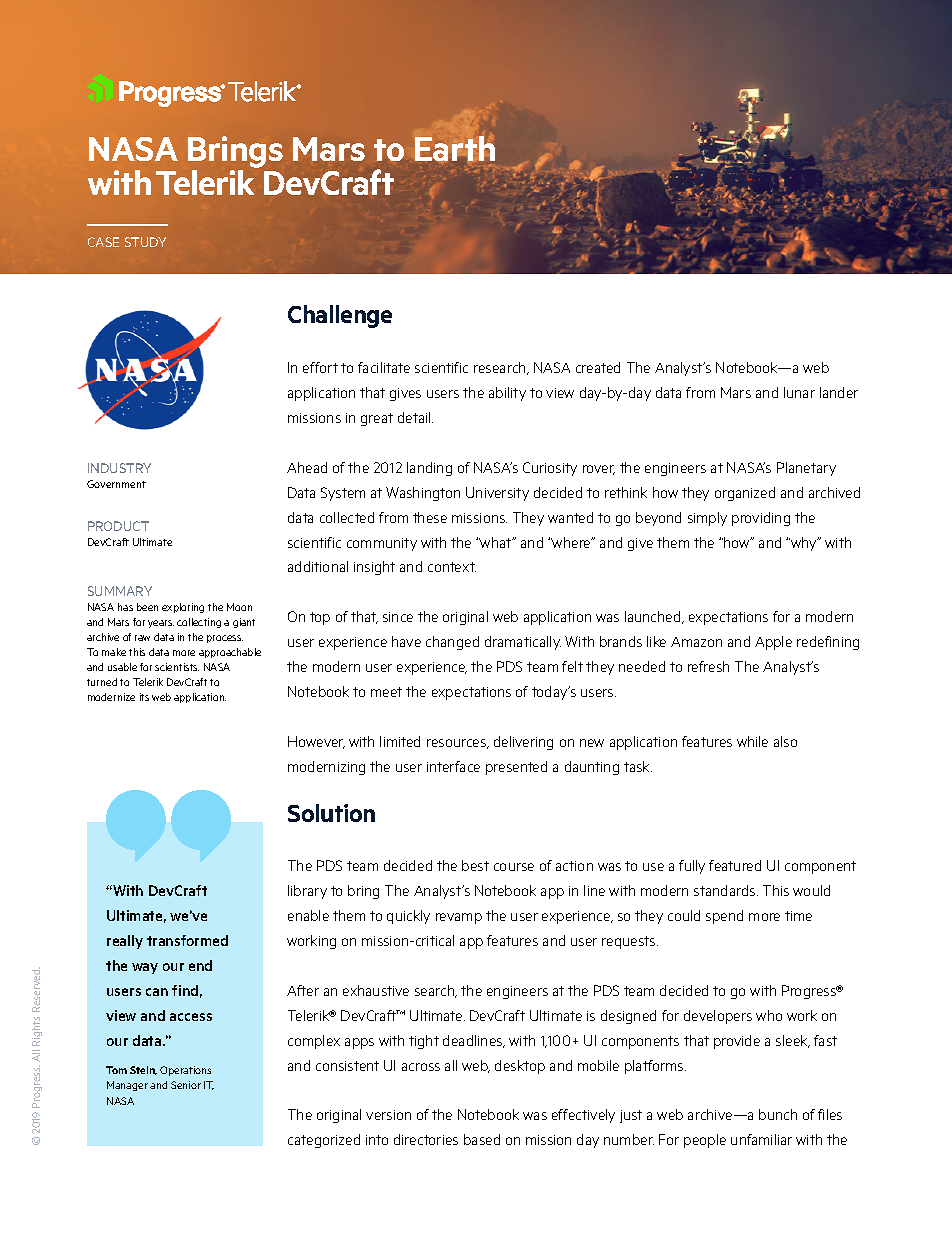 The width and height of the page is (952, 1233). I want to click on while, so click(752, 741).
